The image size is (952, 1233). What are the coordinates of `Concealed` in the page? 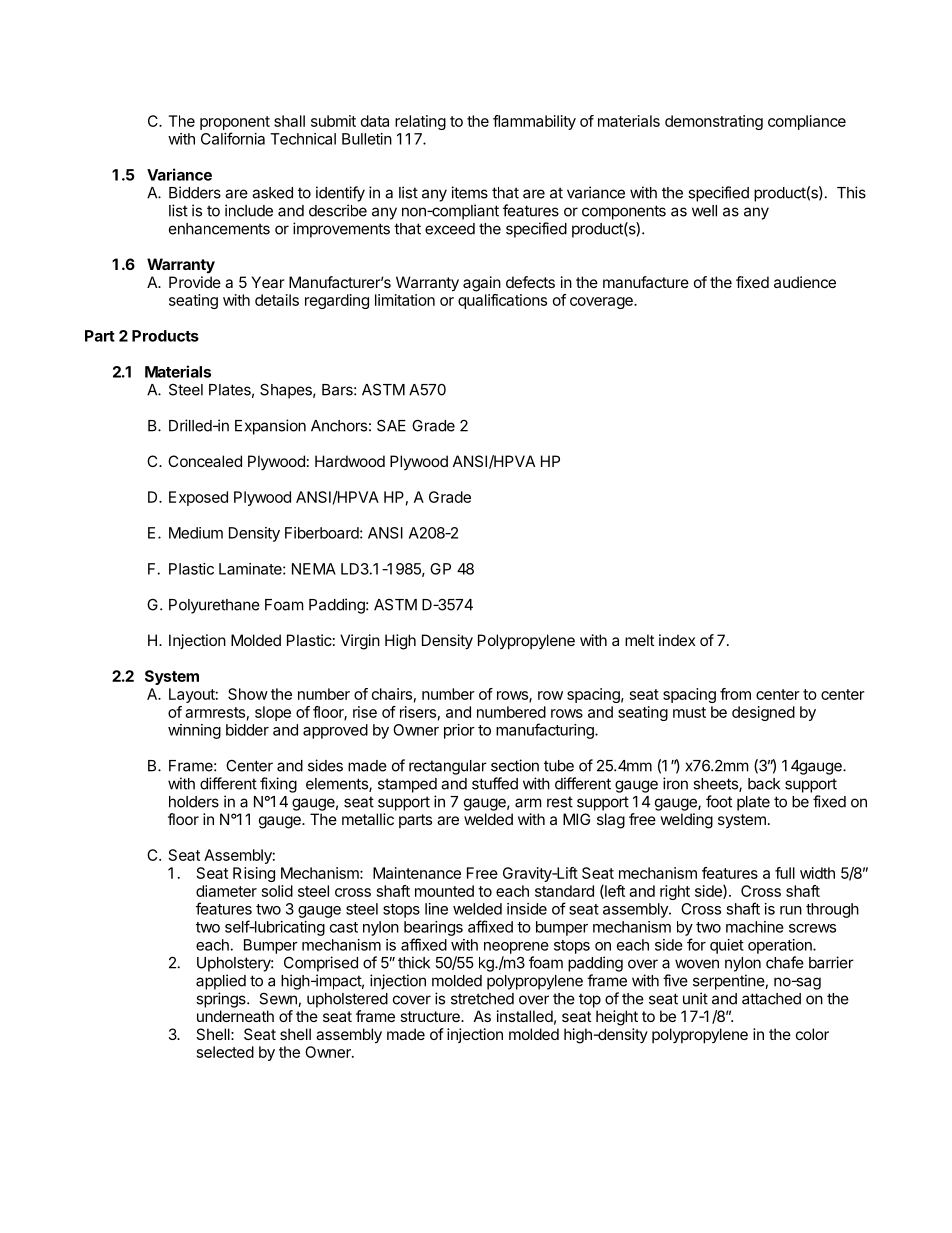 It's located at (205, 461).
